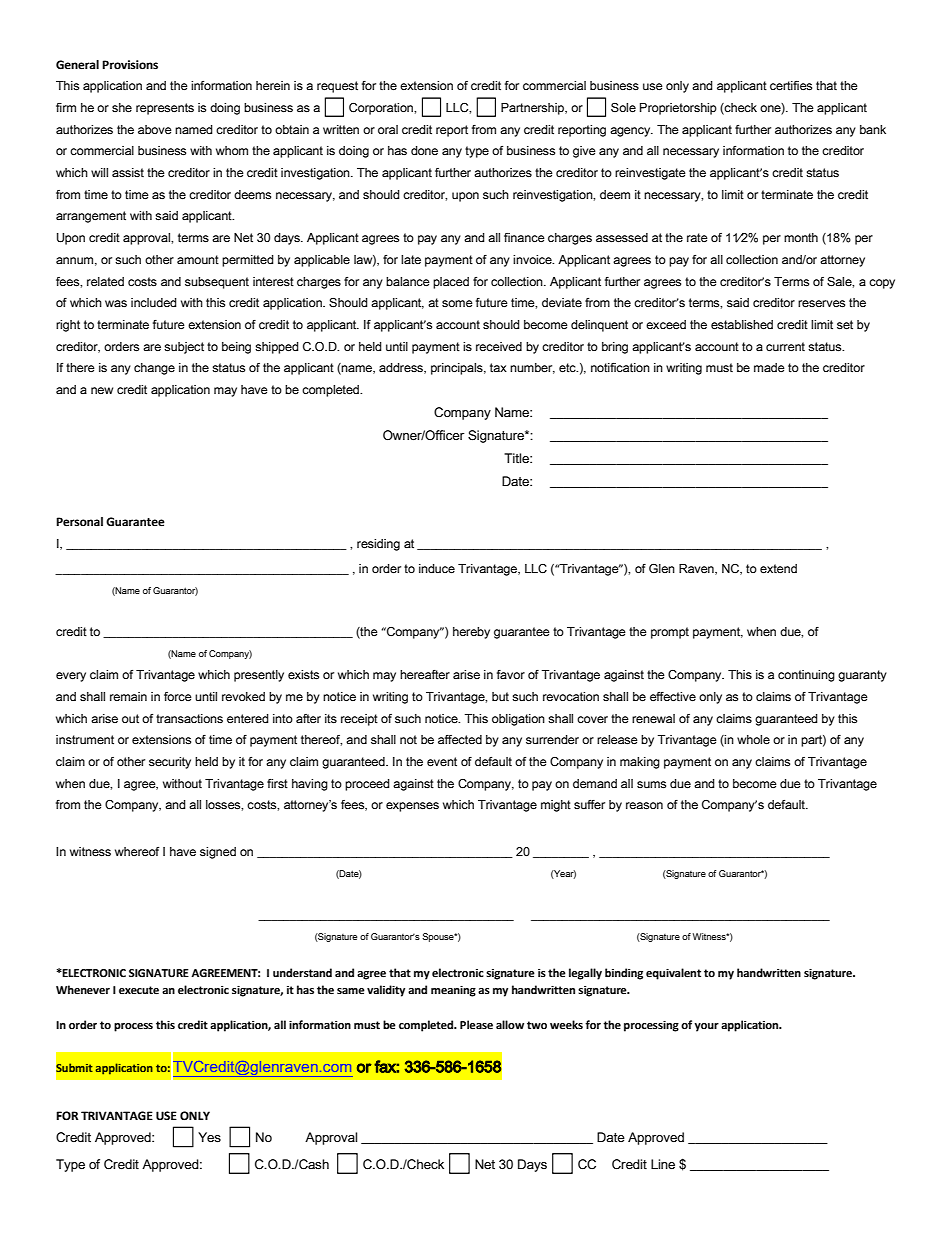 The height and width of the image is (1233, 952). I want to click on represents, so click(165, 109).
